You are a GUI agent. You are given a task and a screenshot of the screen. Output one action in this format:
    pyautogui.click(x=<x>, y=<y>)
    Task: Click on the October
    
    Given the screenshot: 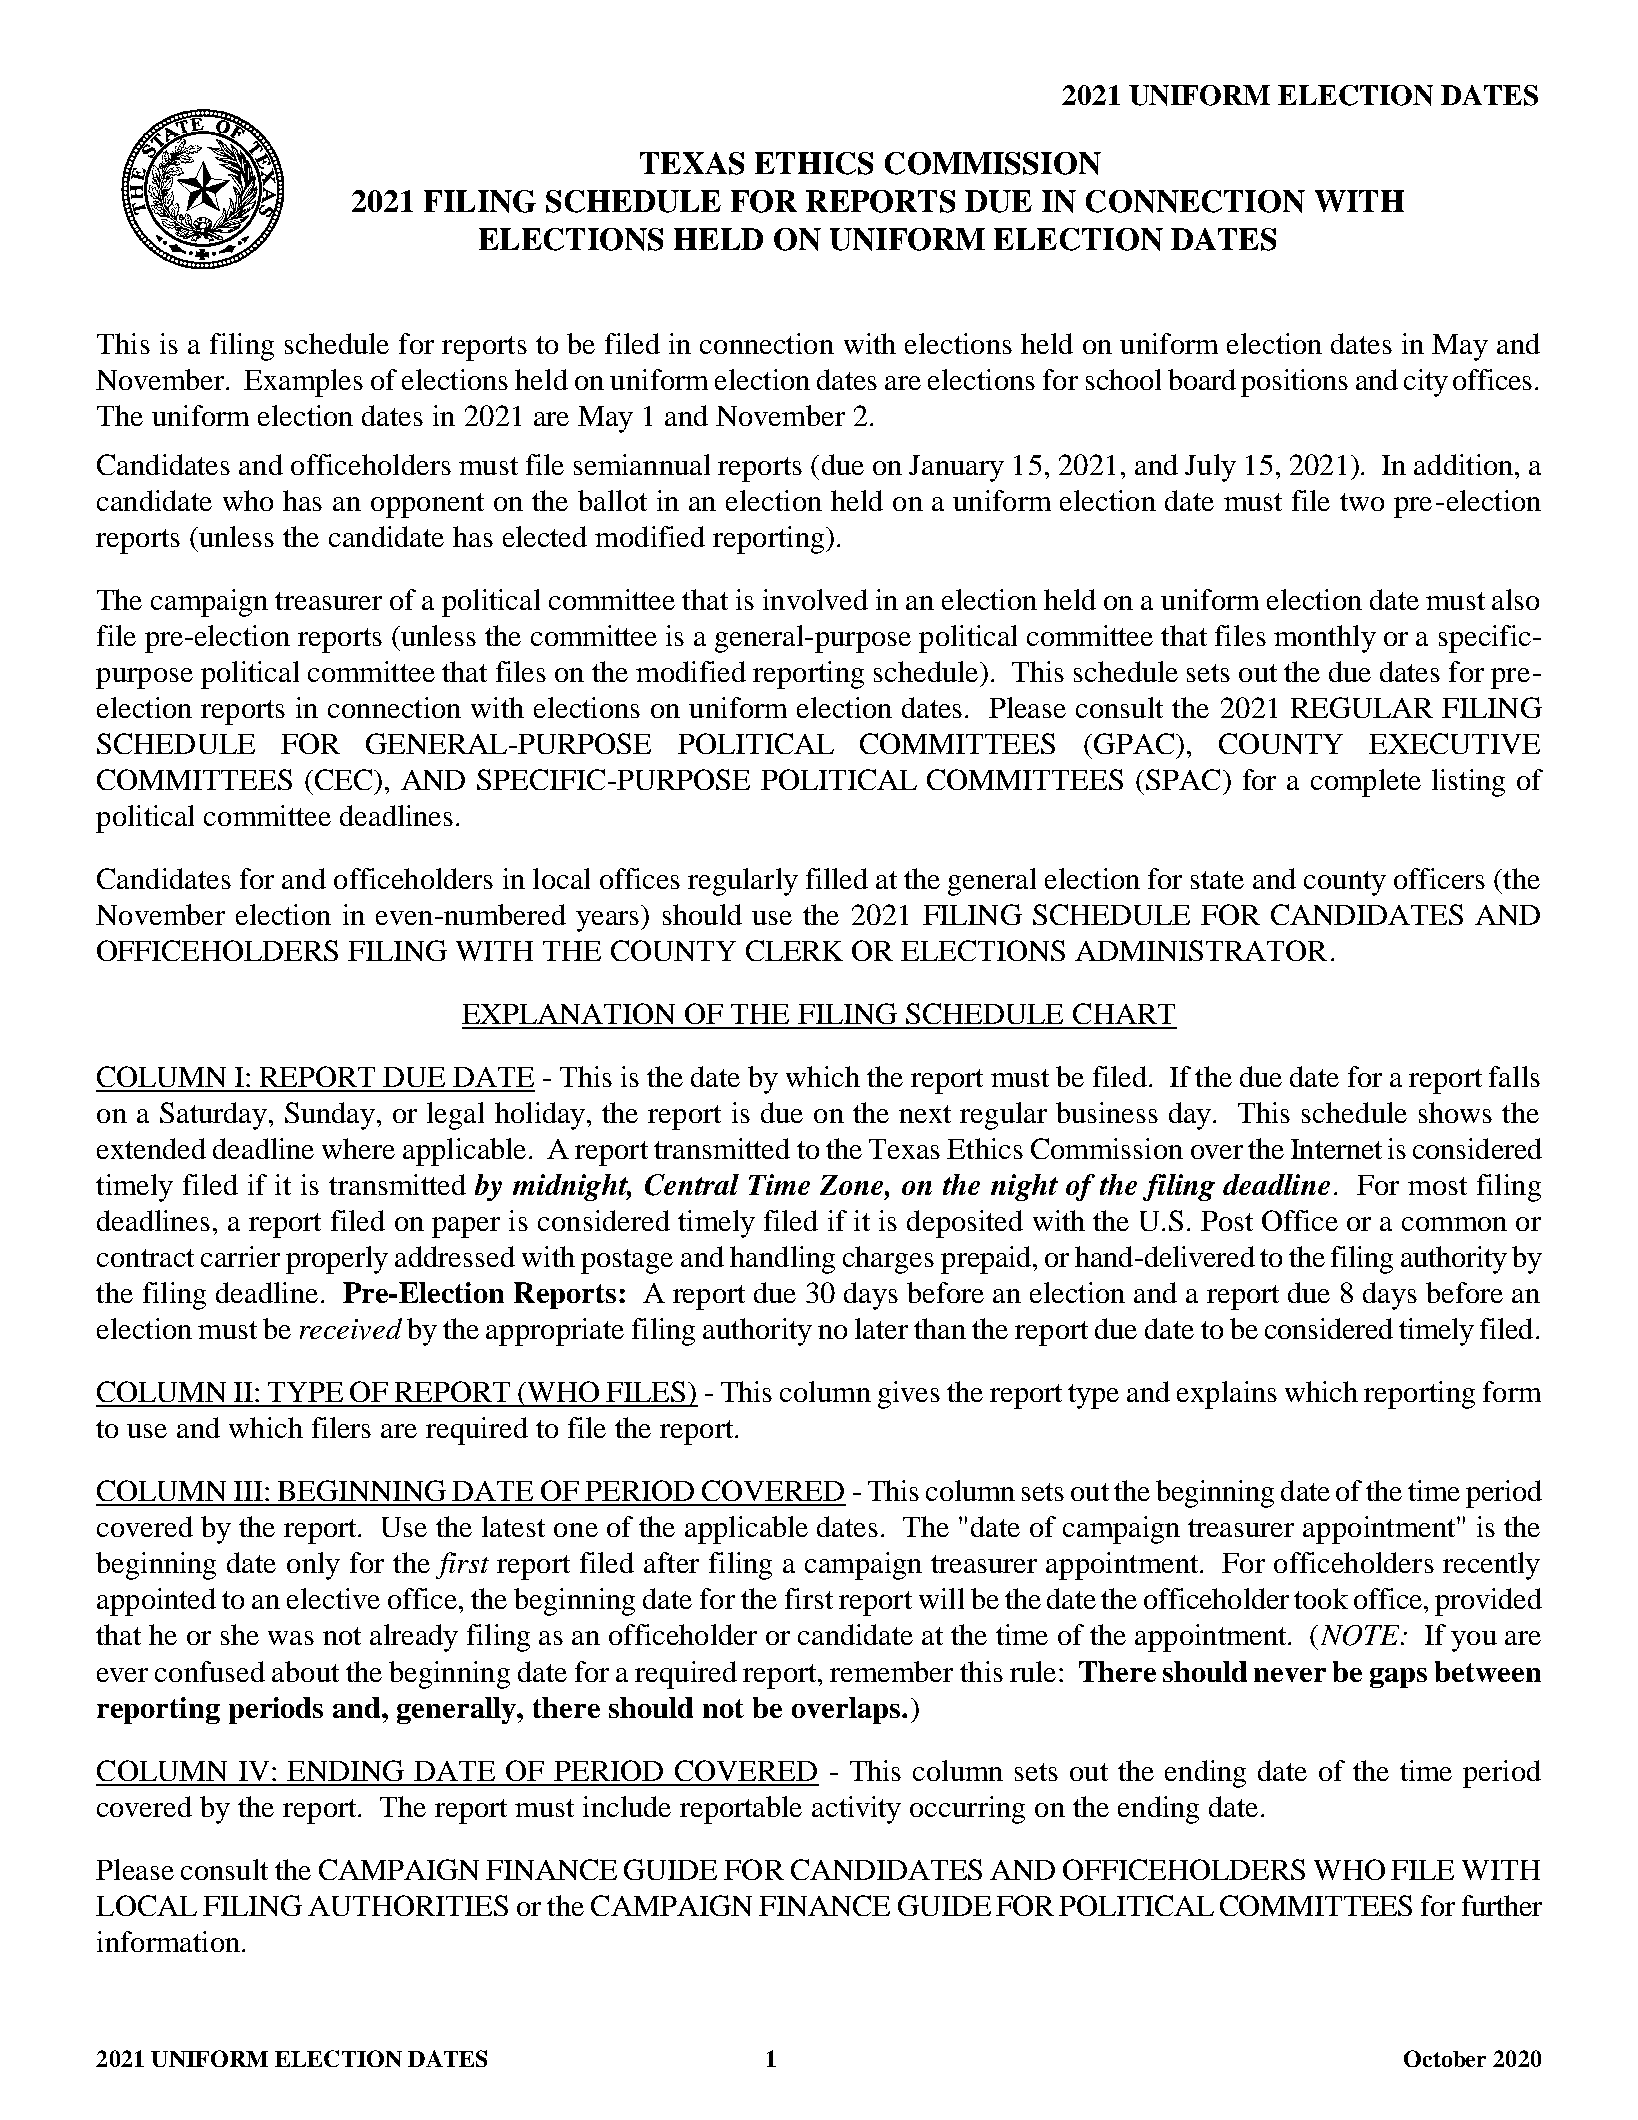 What is the action you would take?
    pyautogui.click(x=1445, y=2058)
